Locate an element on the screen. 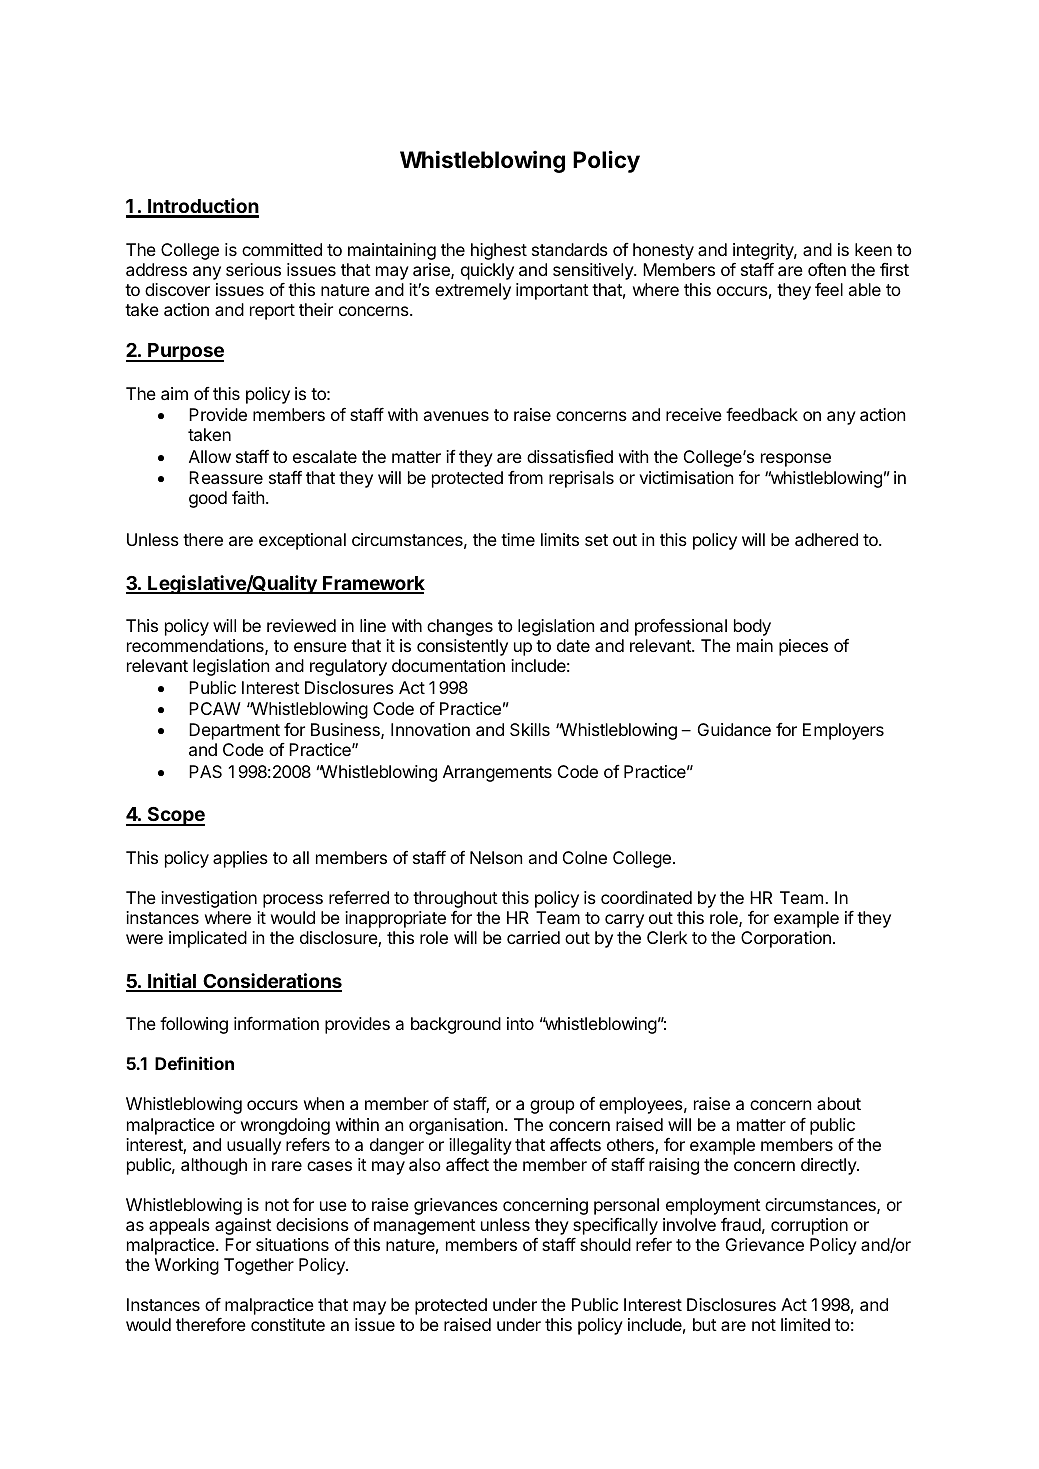 The height and width of the screenshot is (1469, 1039). Department is located at coordinates (234, 731).
